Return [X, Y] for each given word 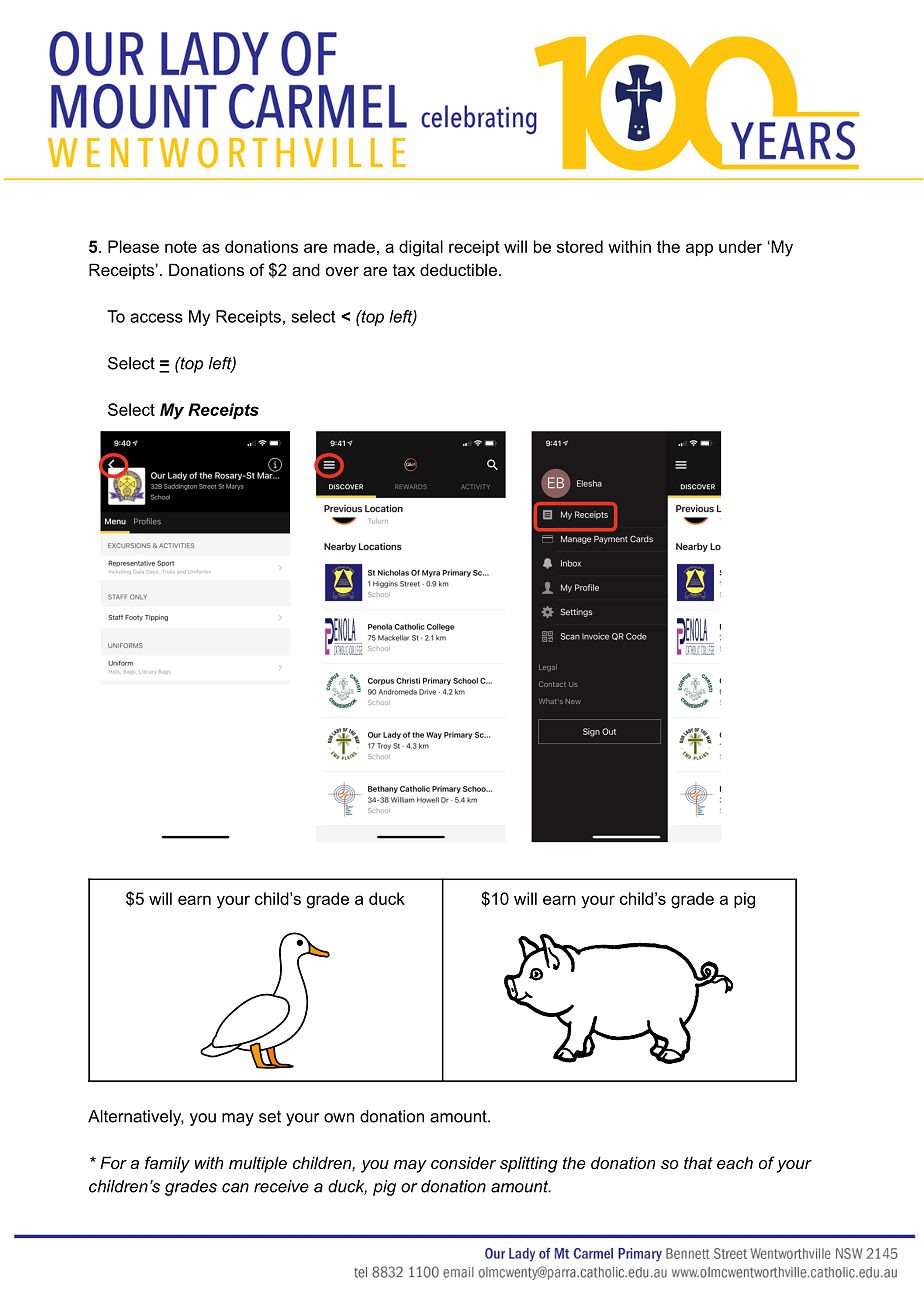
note [181, 247]
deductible [458, 269]
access [156, 318]
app [699, 249]
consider [463, 1162]
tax [404, 270]
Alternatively [136, 1118]
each [735, 1162]
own [339, 1118]
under [740, 246]
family [167, 1164]
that [698, 1162]
